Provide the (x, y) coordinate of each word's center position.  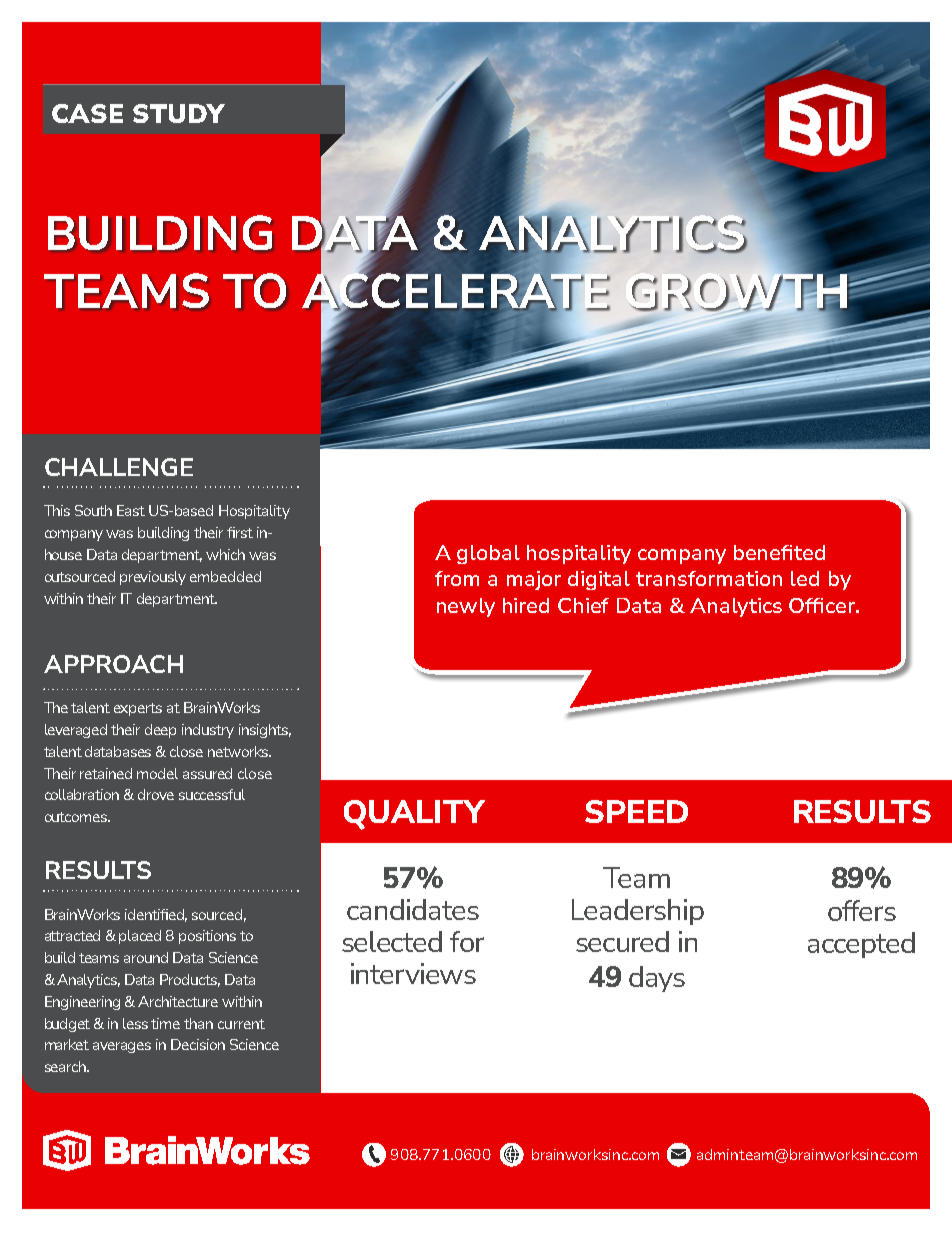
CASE (87, 113)
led (805, 578)
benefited (779, 552)
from (457, 578)
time (165, 1023)
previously (153, 578)
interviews (413, 973)
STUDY (179, 113)
